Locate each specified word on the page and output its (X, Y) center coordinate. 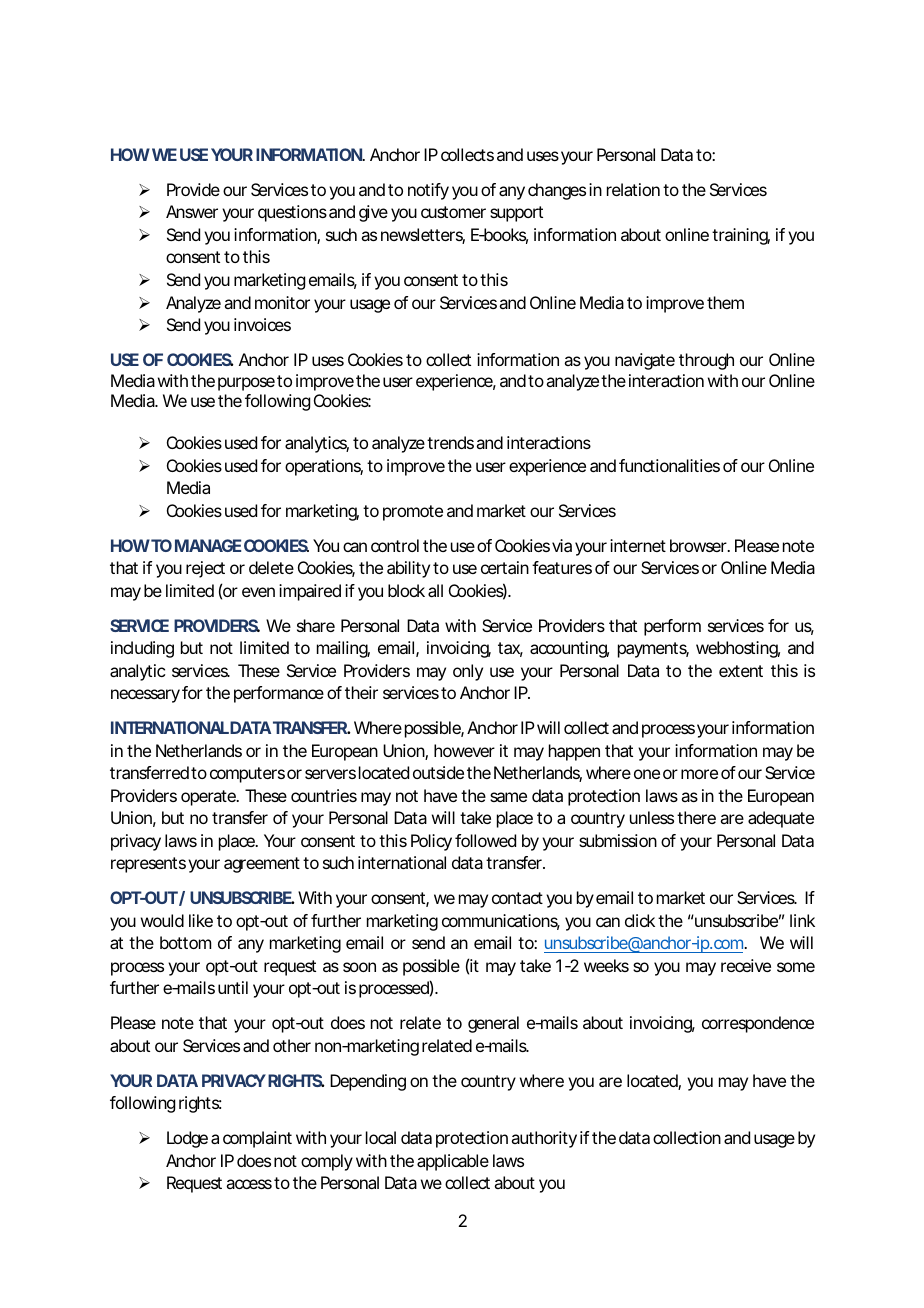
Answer (192, 211)
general (493, 1024)
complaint (257, 1139)
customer (453, 212)
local (381, 1137)
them (724, 302)
